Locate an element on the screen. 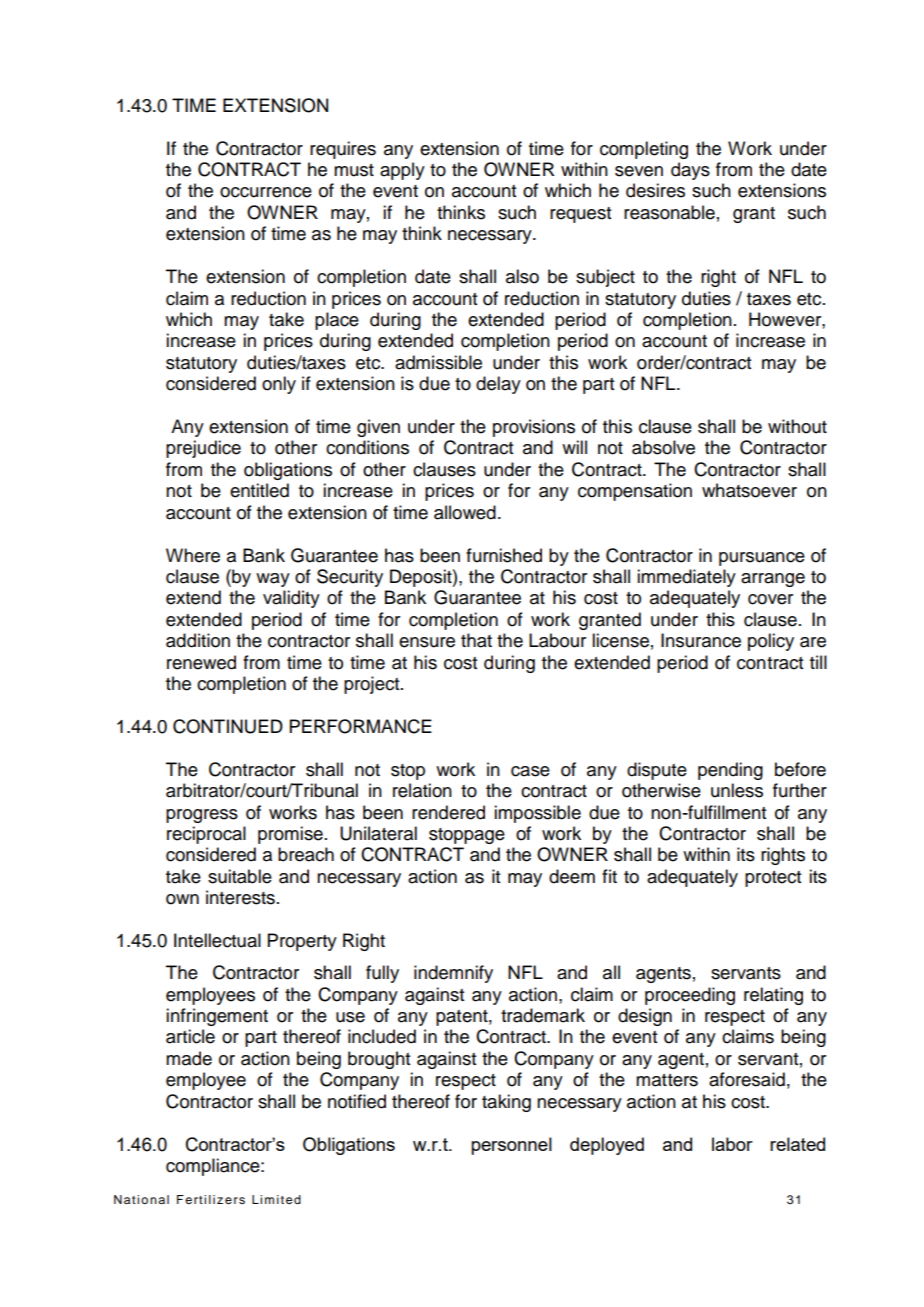  reciprocal is located at coordinates (206, 835).
